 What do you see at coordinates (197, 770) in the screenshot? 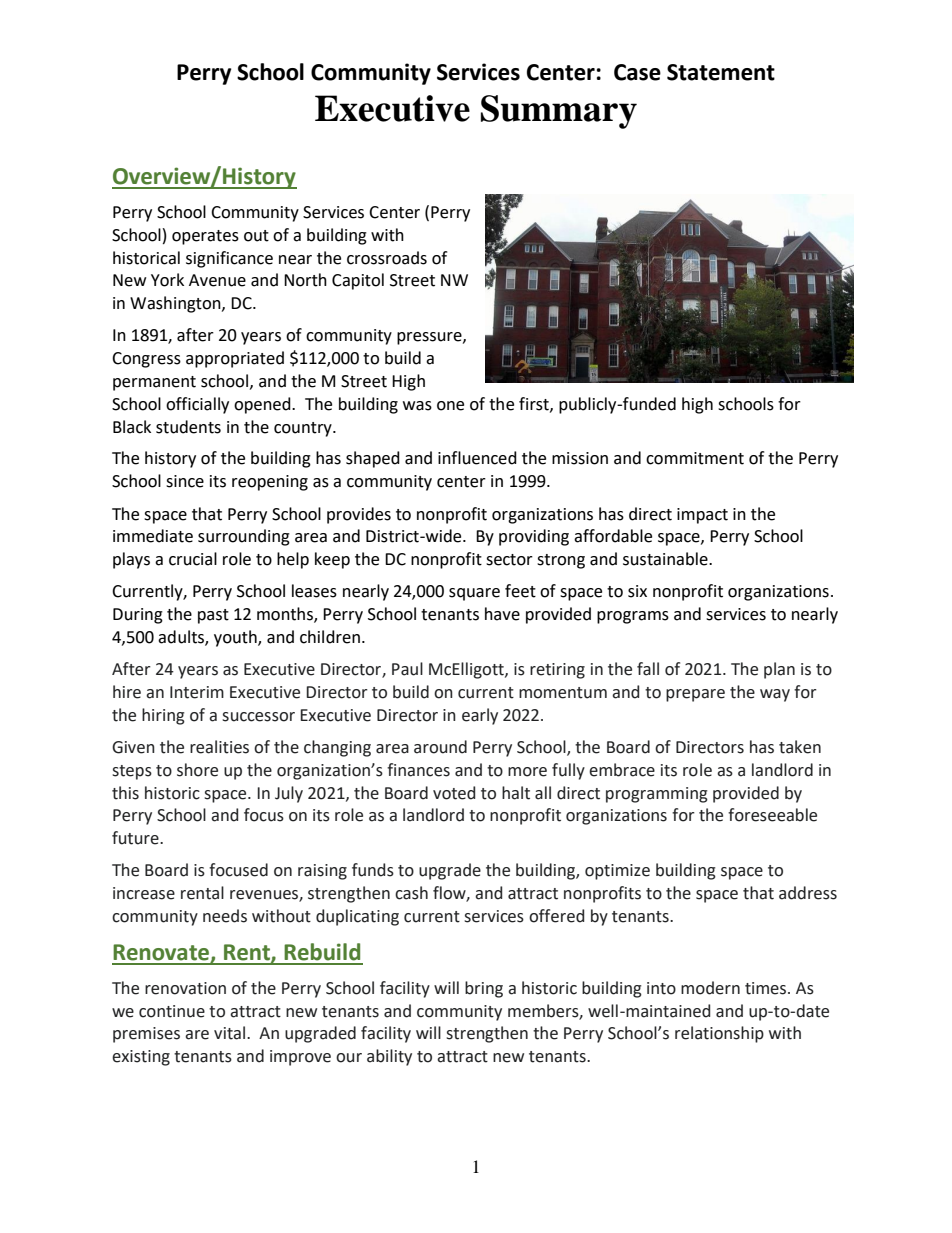
I see `shore` at bounding box center [197, 770].
